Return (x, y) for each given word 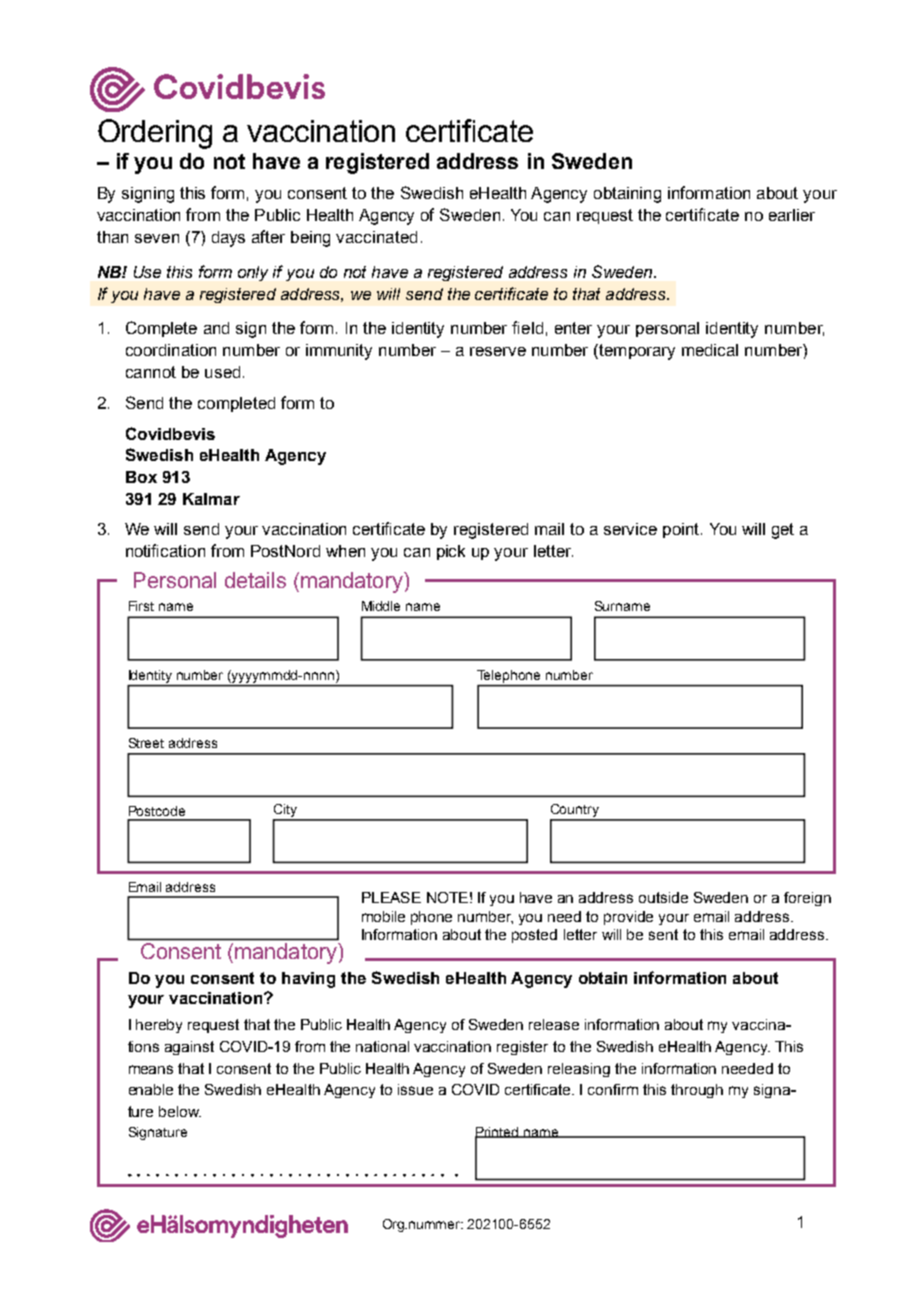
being (310, 239)
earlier (792, 215)
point (682, 530)
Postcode (157, 811)
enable (151, 1089)
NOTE (447, 897)
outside (663, 897)
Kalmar (211, 499)
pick (451, 552)
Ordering (155, 134)
